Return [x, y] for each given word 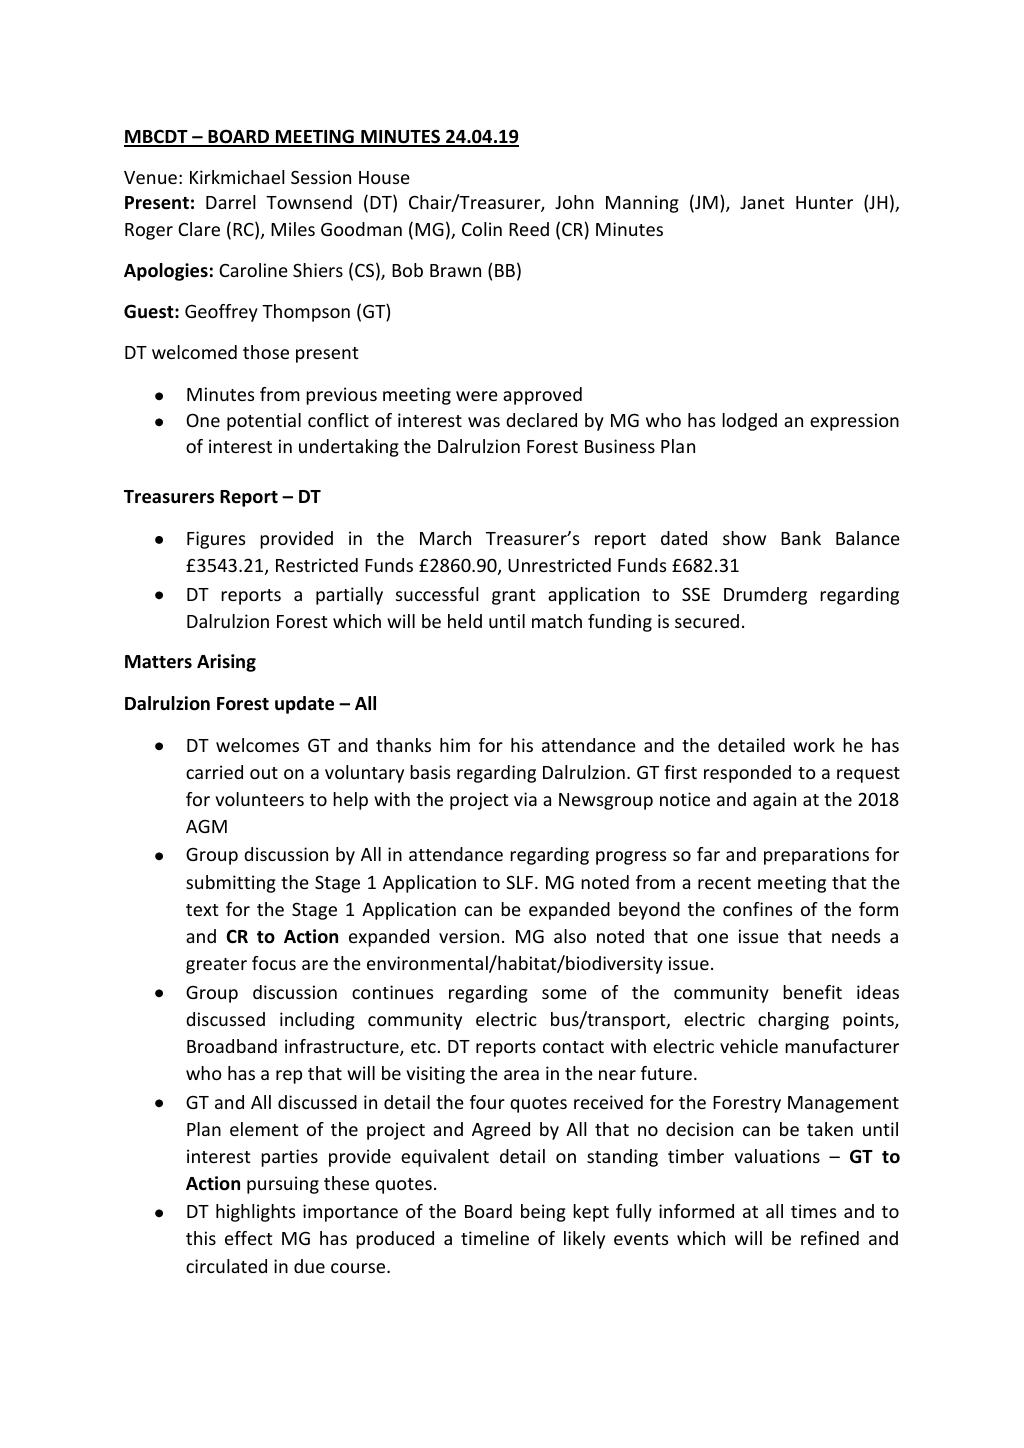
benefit [812, 992]
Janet [762, 202]
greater [216, 966]
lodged [749, 422]
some [564, 994]
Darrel [231, 202]
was [484, 422]
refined [830, 1238]
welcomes [257, 745]
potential [264, 422]
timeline [495, 1238]
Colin [482, 229]
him [455, 745]
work [814, 745]
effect [248, 1238]
